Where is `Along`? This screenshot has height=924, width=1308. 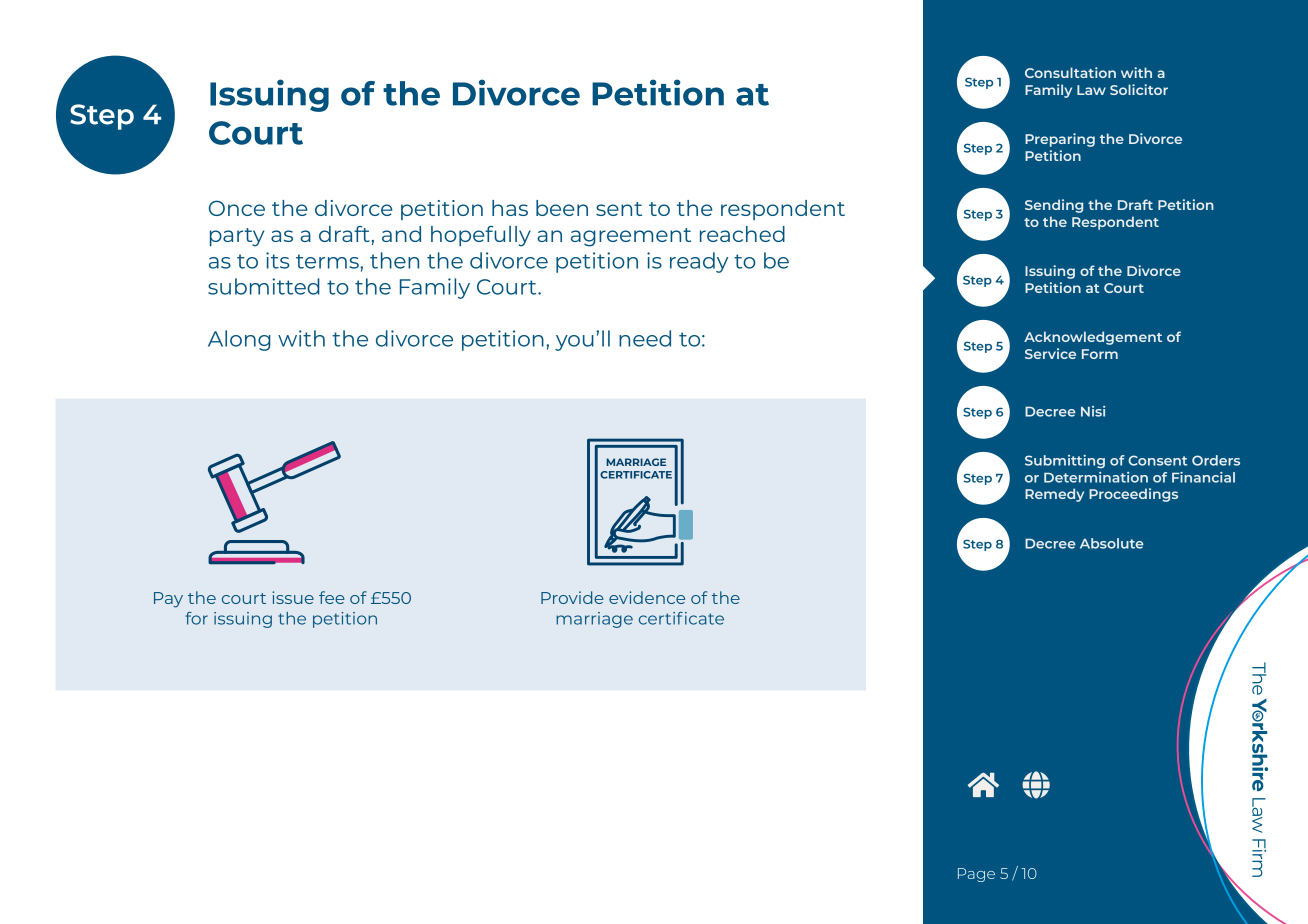
Along is located at coordinates (239, 340).
